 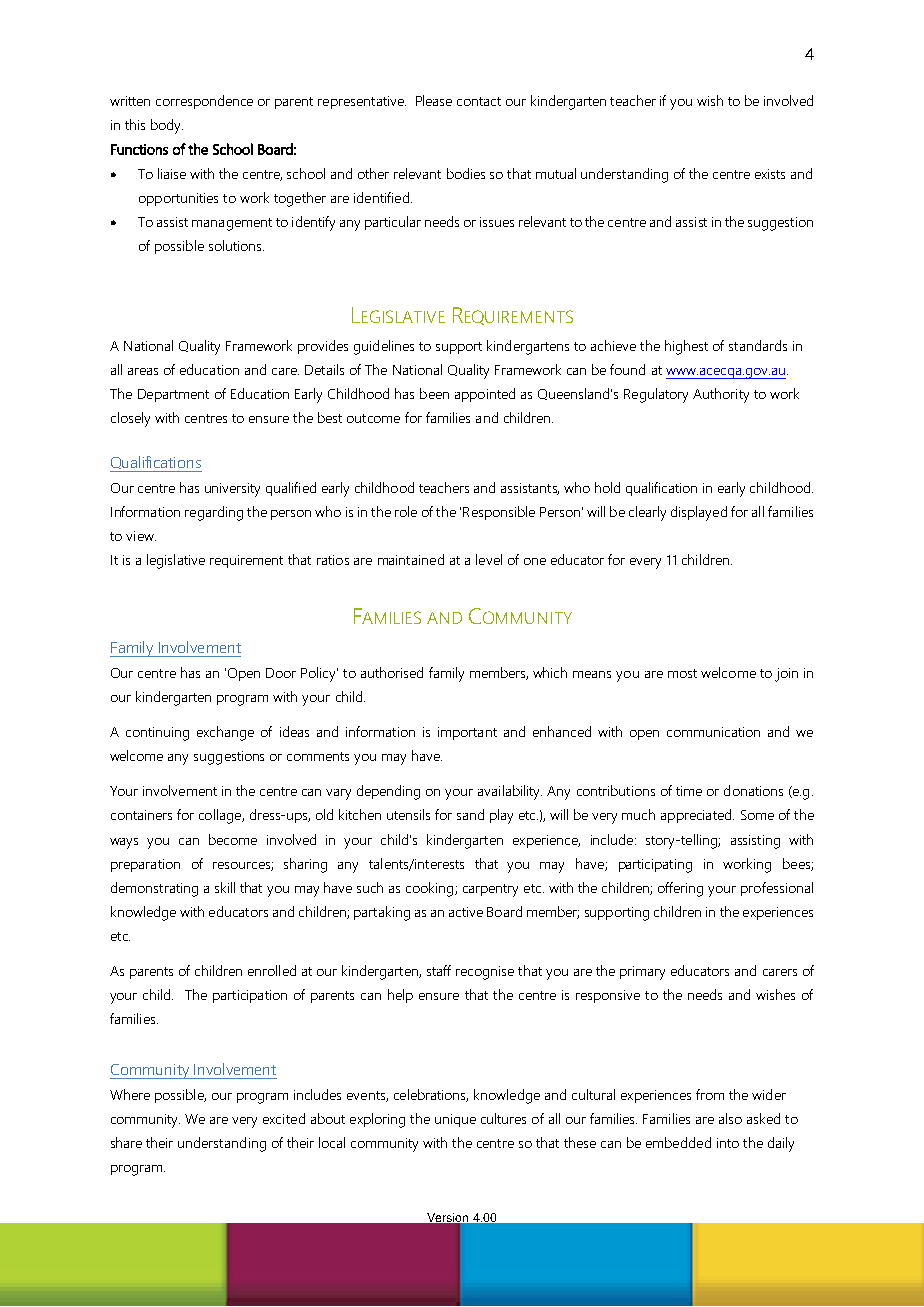 What do you see at coordinates (470, 814) in the screenshot?
I see `sand` at bounding box center [470, 814].
